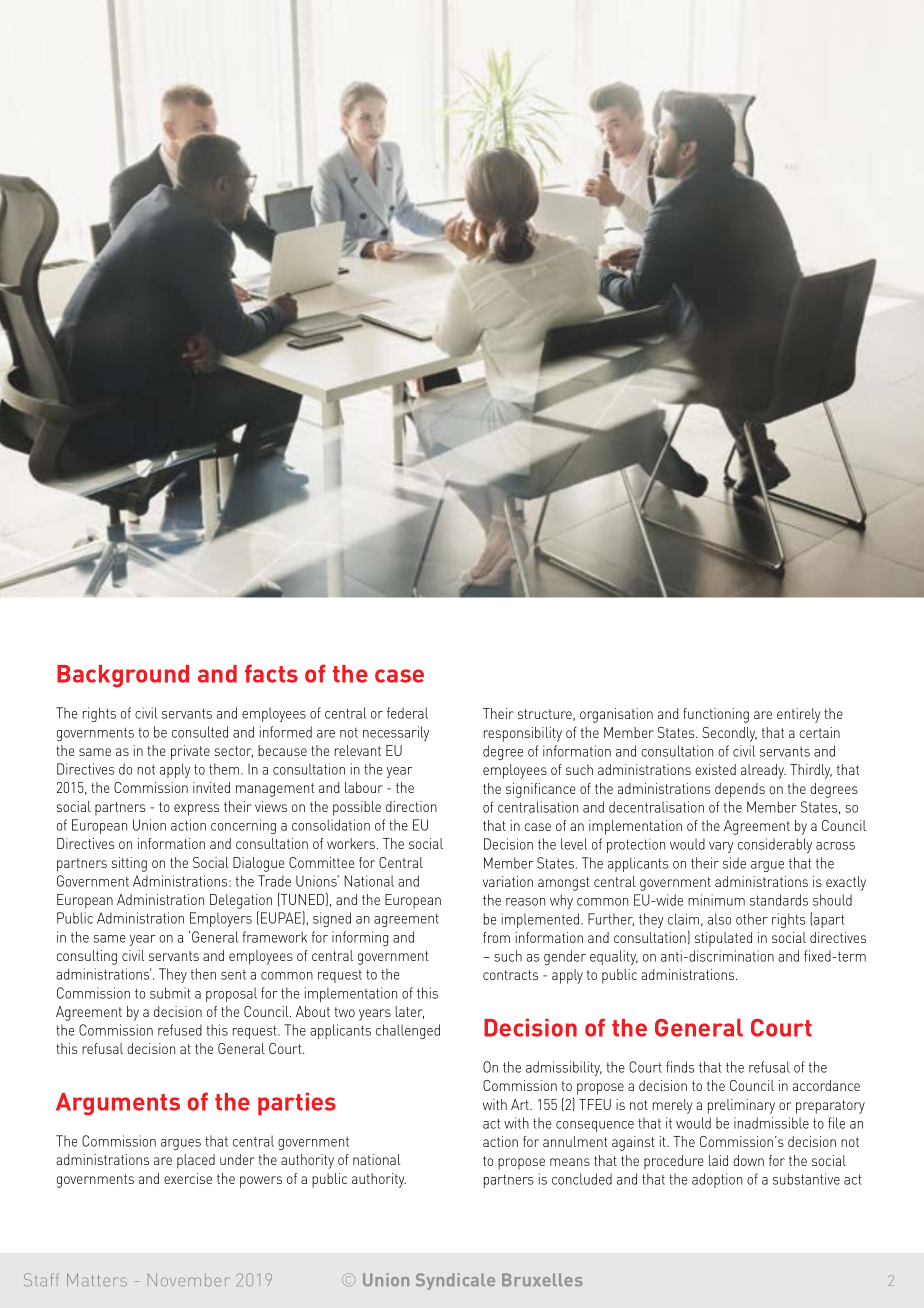  Describe the element at coordinates (221, 919) in the screenshot. I see `Employers` at that location.
